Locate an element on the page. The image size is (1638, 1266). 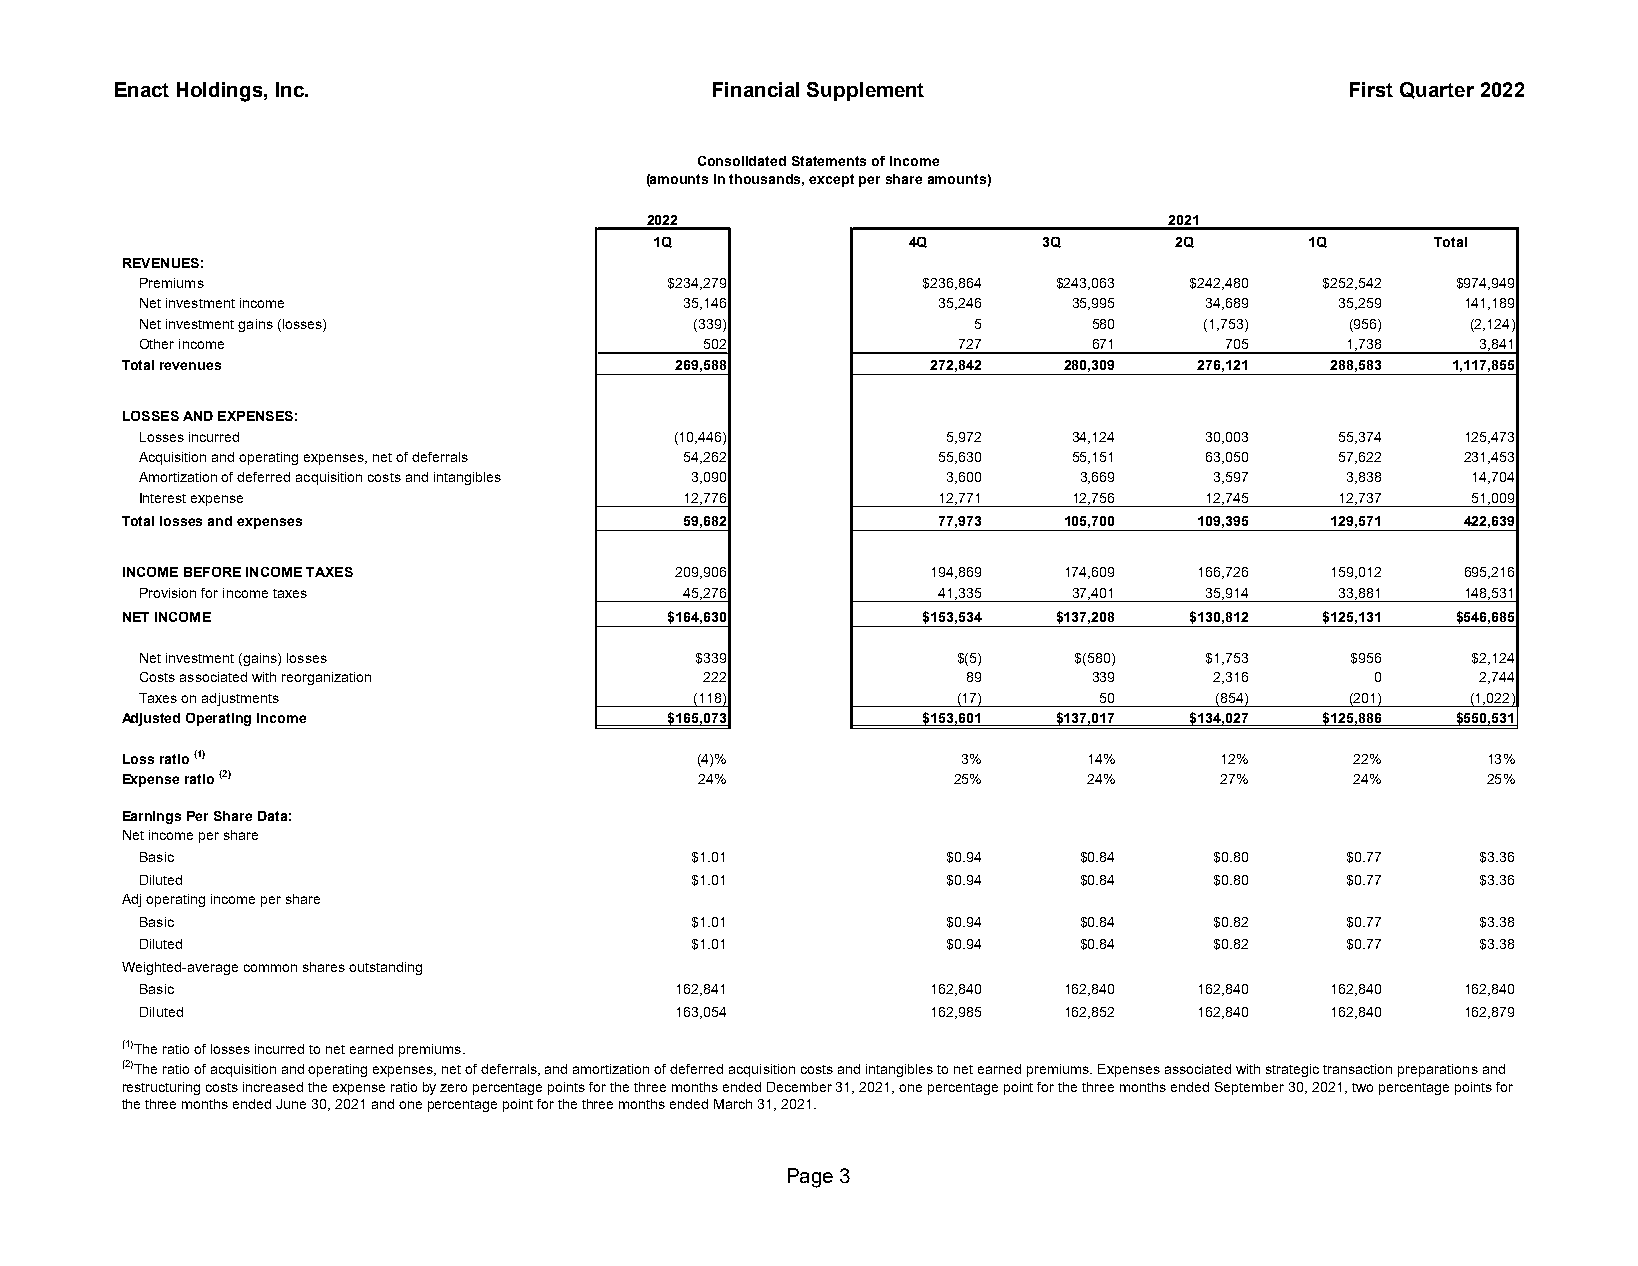
reorganization is located at coordinates (326, 678).
